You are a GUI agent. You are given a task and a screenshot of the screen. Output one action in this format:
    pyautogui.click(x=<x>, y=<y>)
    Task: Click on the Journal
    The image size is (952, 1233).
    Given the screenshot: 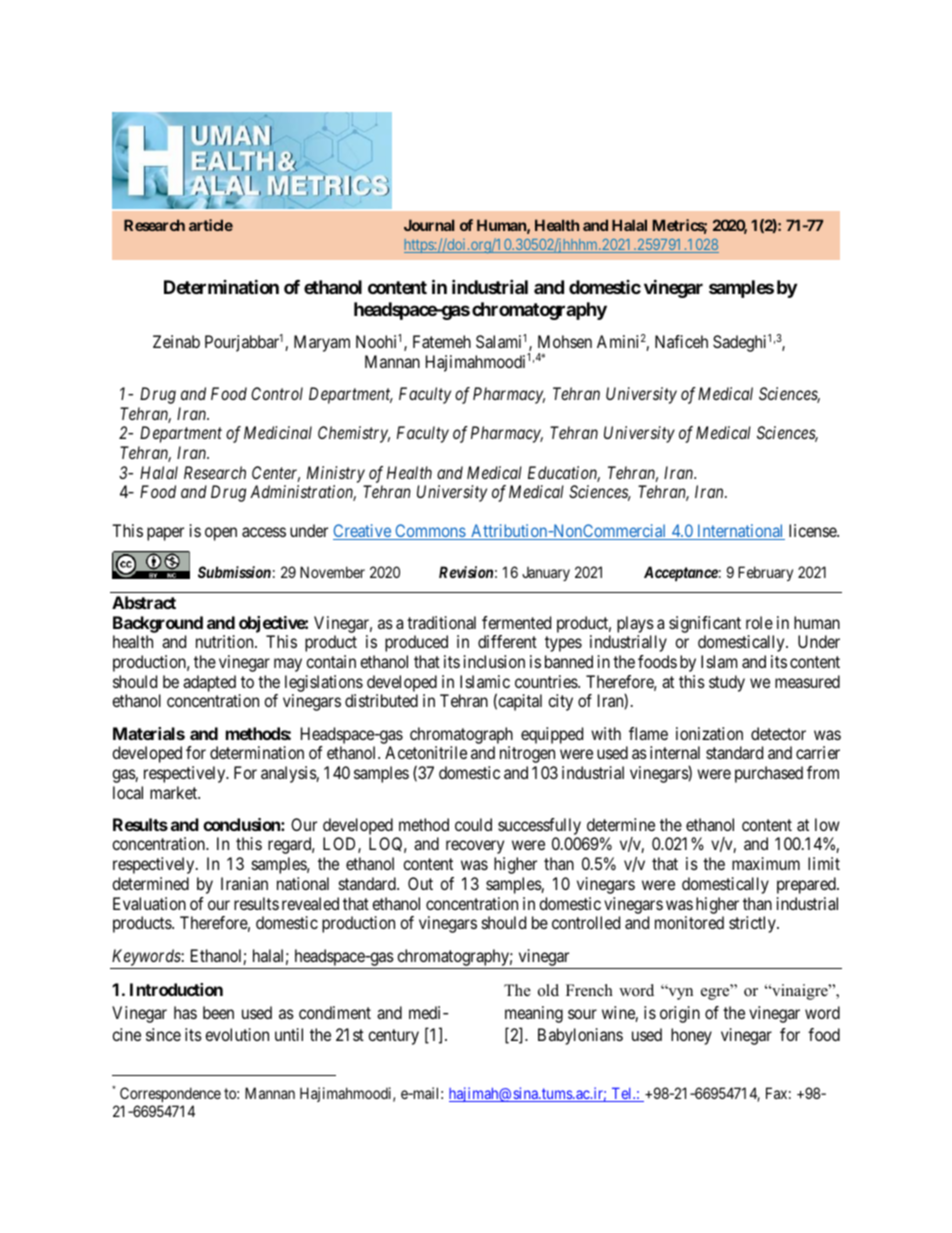 What is the action you would take?
    pyautogui.click(x=429, y=225)
